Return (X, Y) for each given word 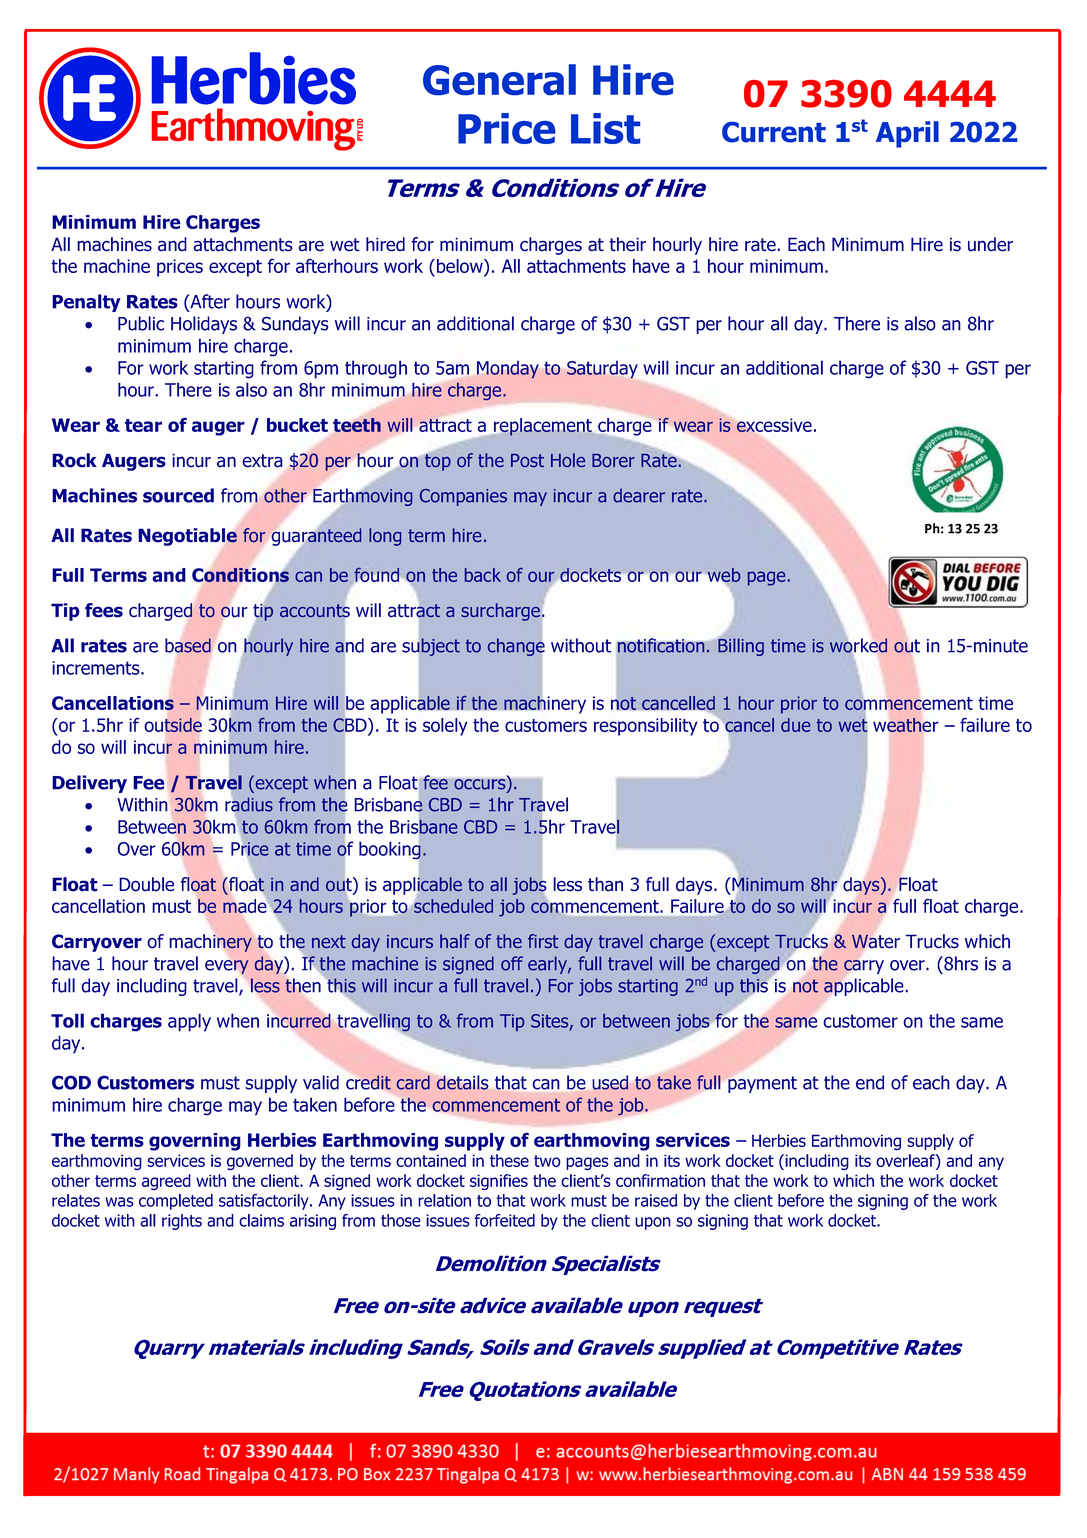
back (483, 575)
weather (905, 725)
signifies (499, 1182)
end (870, 1082)
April (907, 134)
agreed (166, 1182)
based (188, 645)
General (499, 79)
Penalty (86, 303)
